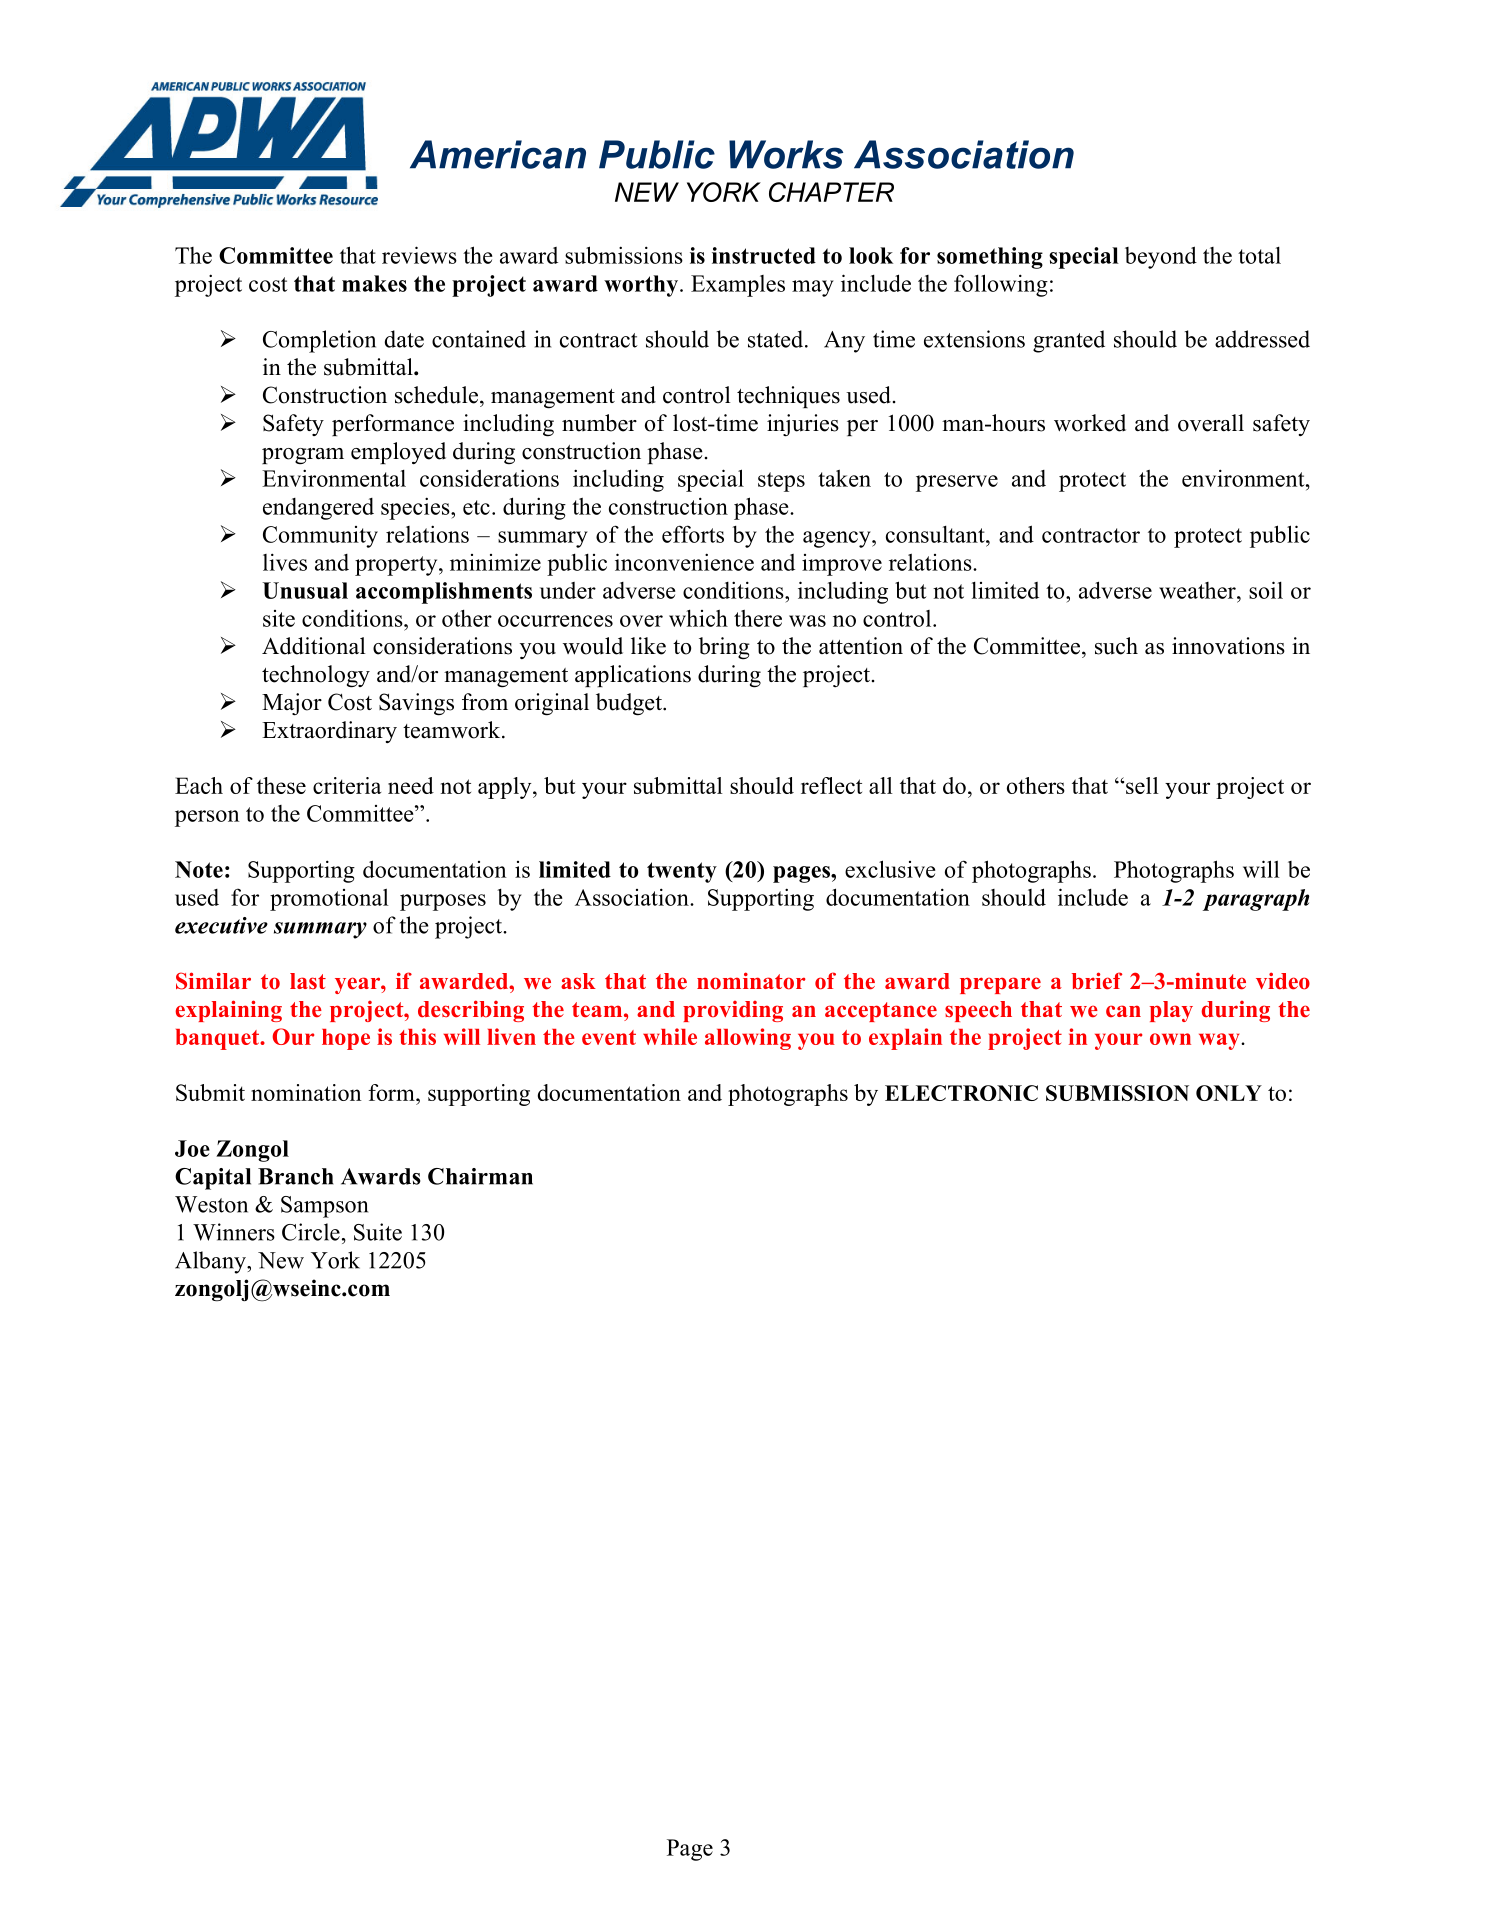  What do you see at coordinates (311, 1232) in the document?
I see `Circle` at bounding box center [311, 1232].
